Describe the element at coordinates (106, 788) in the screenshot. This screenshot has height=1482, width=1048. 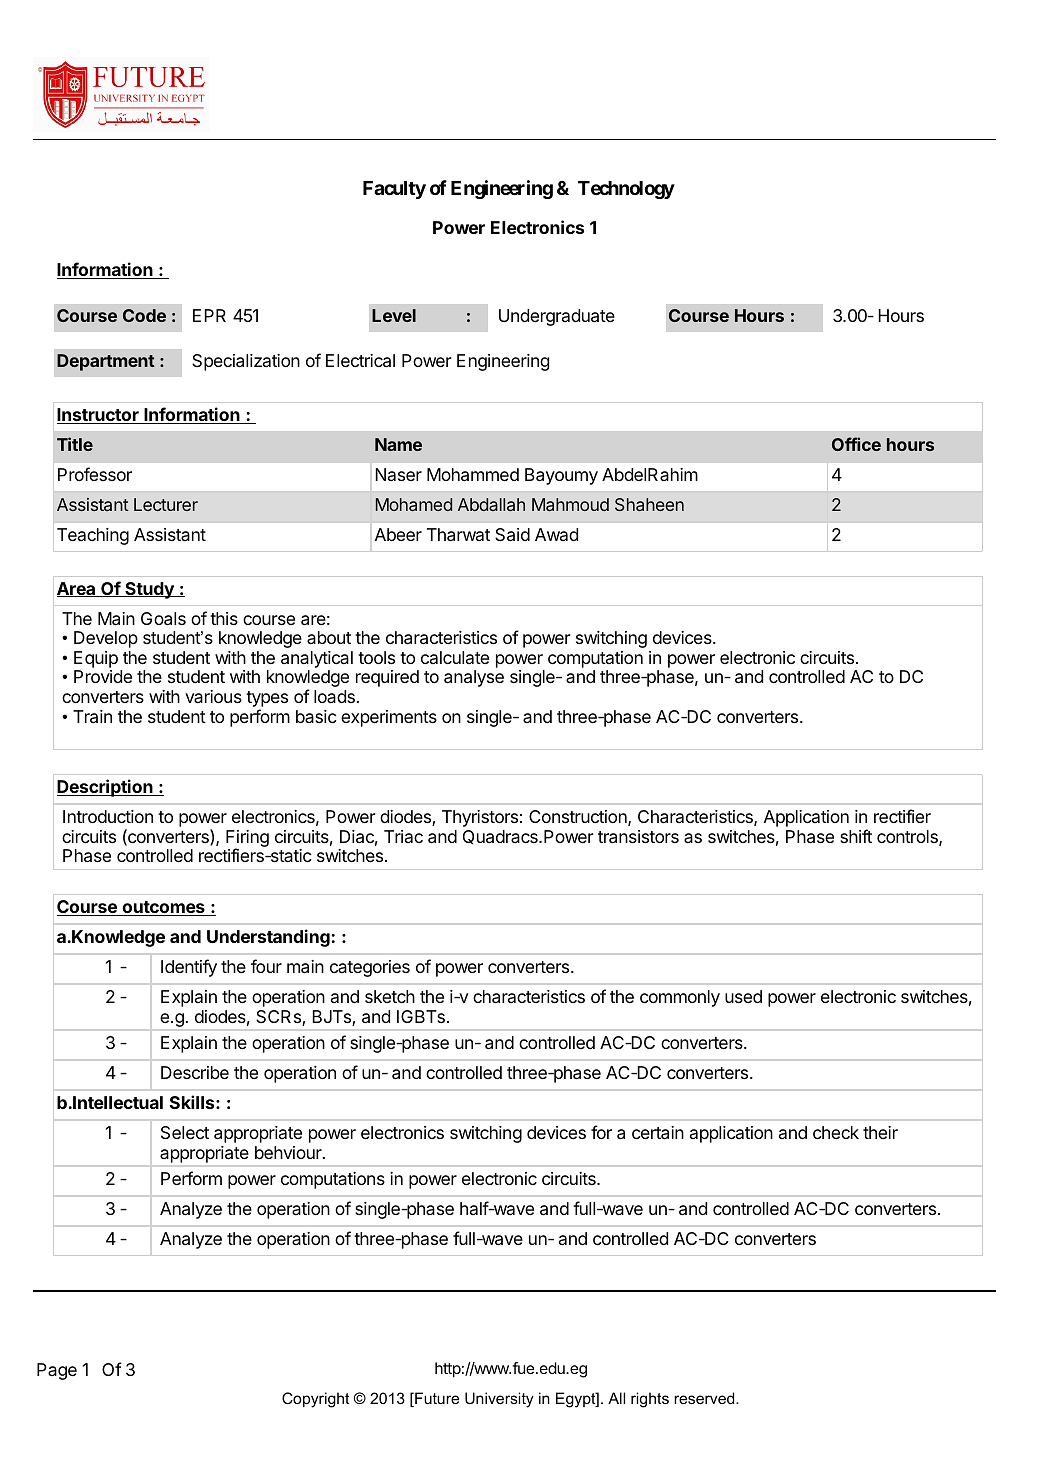
I see `Description` at that location.
